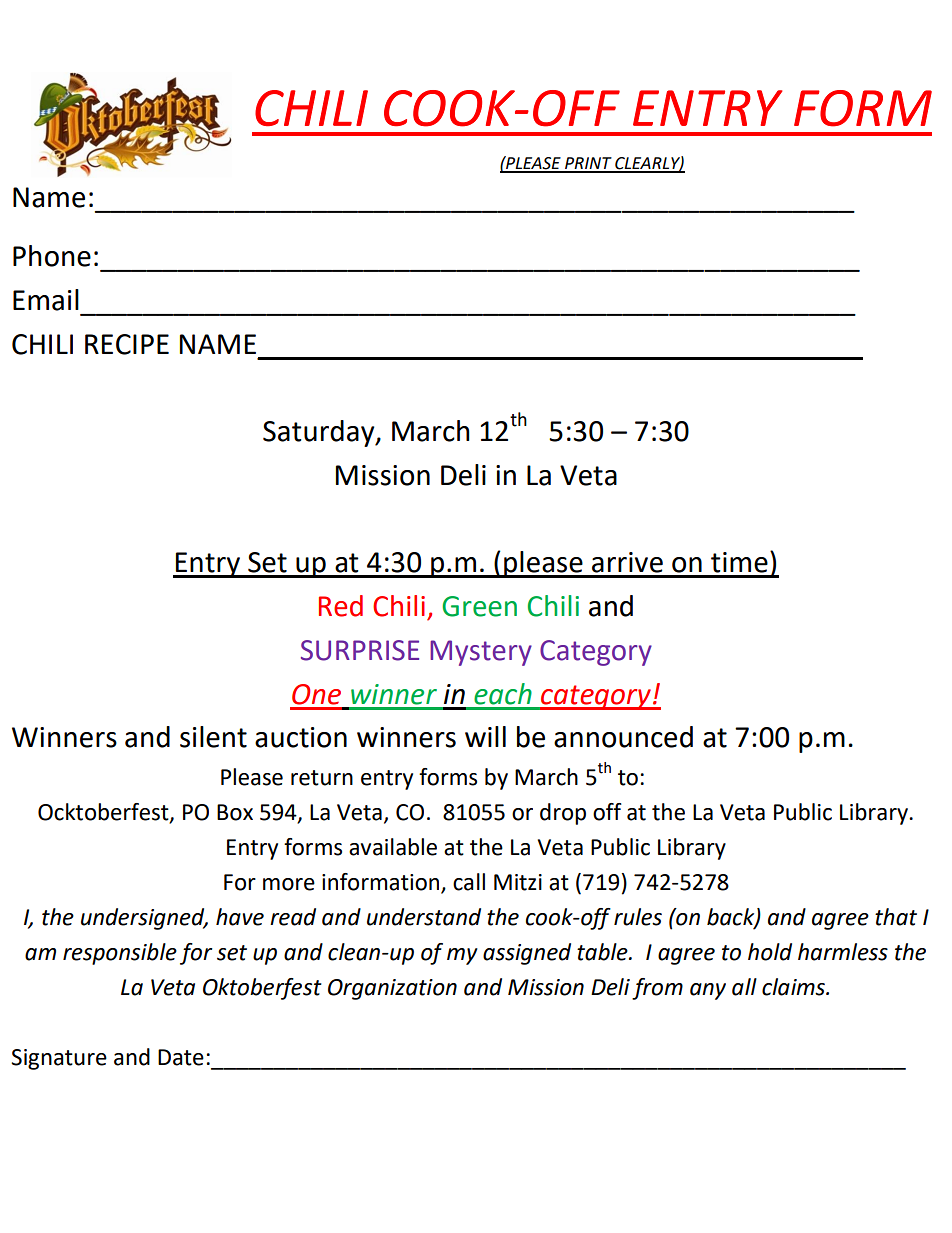 Image resolution: width=952 pixels, height=1233 pixels. Describe the element at coordinates (127, 344) in the document. I see `RECIPE` at that location.
